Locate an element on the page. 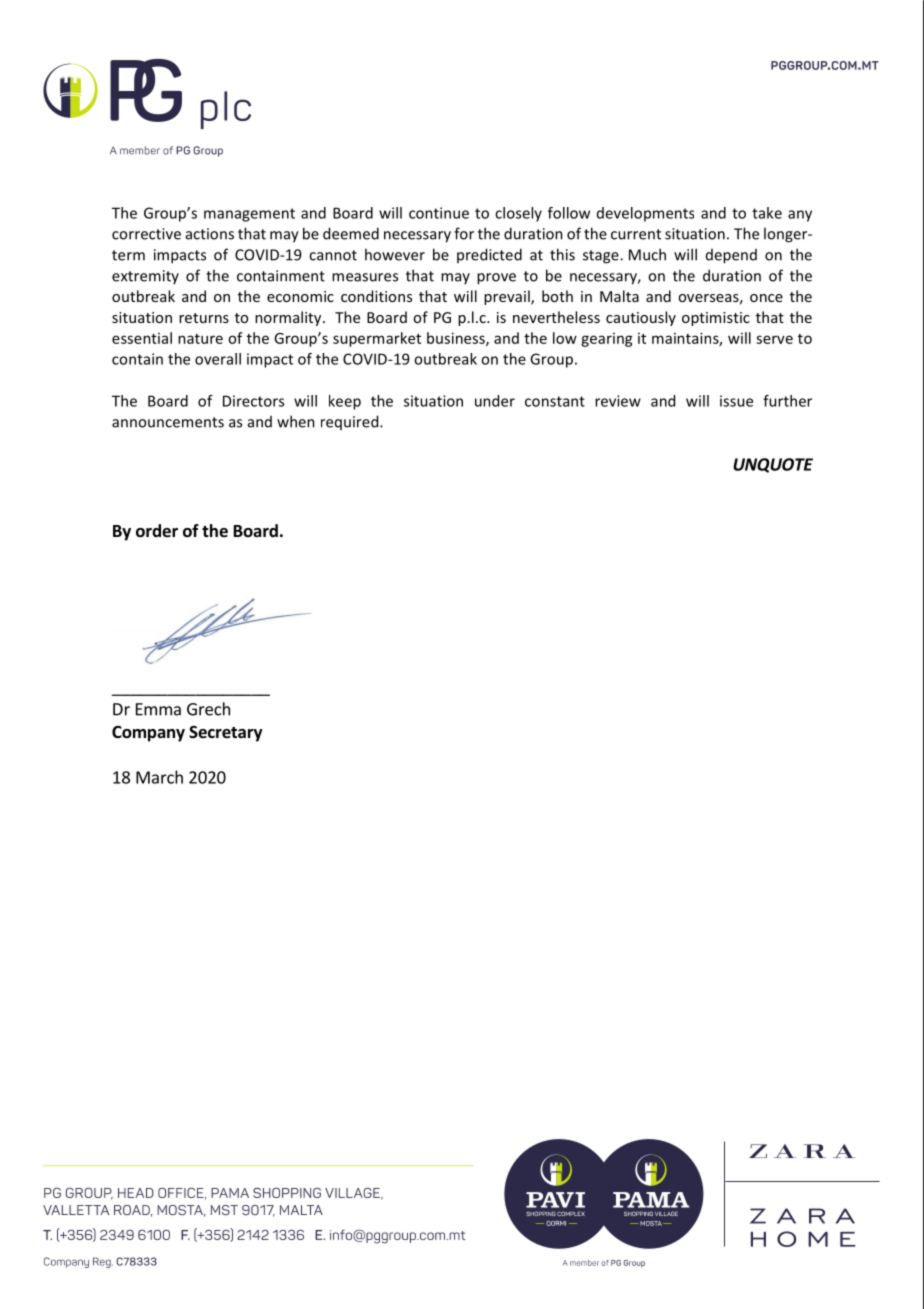 The width and height of the document is (924, 1309). Emma is located at coordinates (158, 709).
